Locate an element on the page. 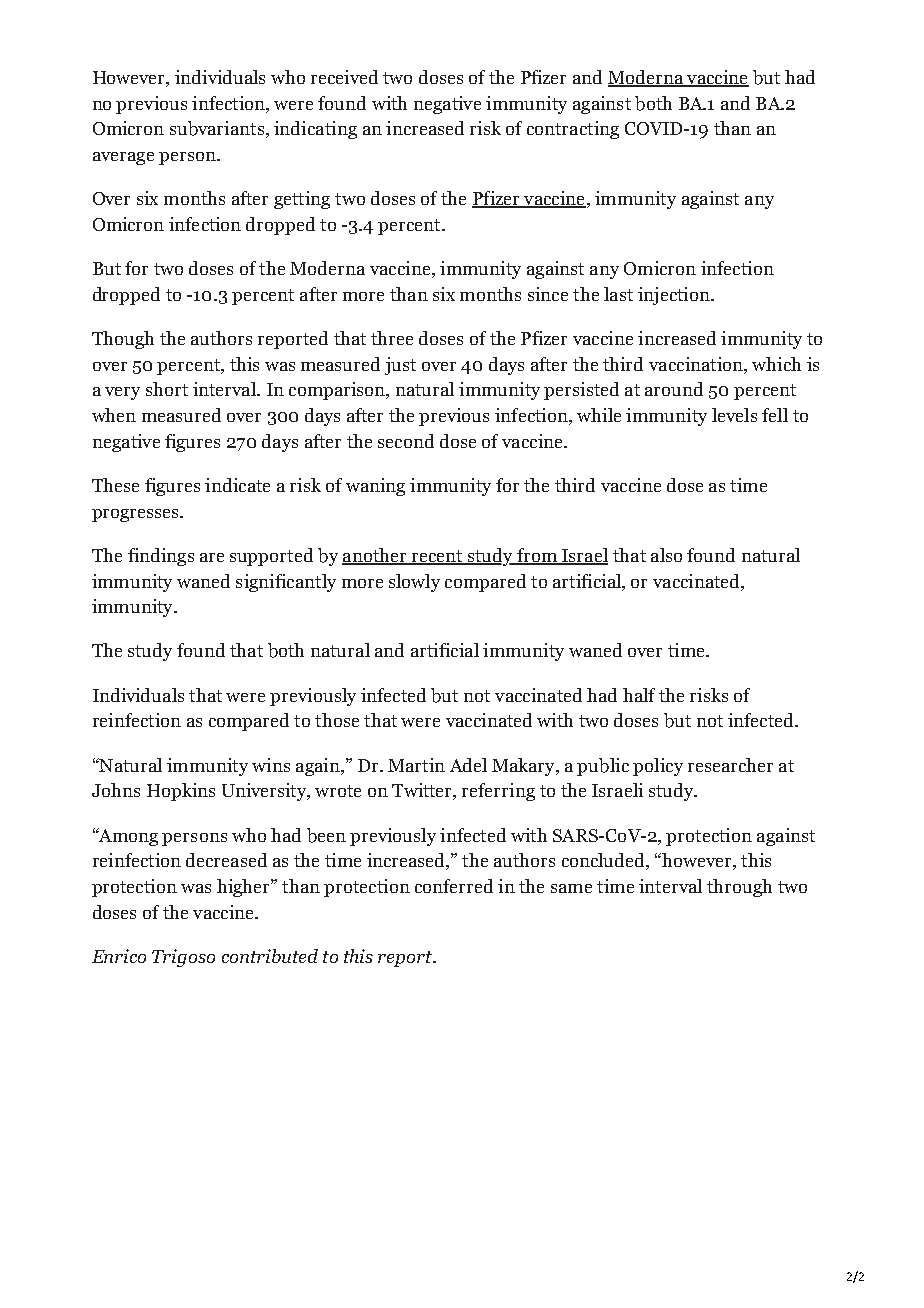 Image resolution: width=924 pixels, height=1308 pixels. recent is located at coordinates (437, 557).
